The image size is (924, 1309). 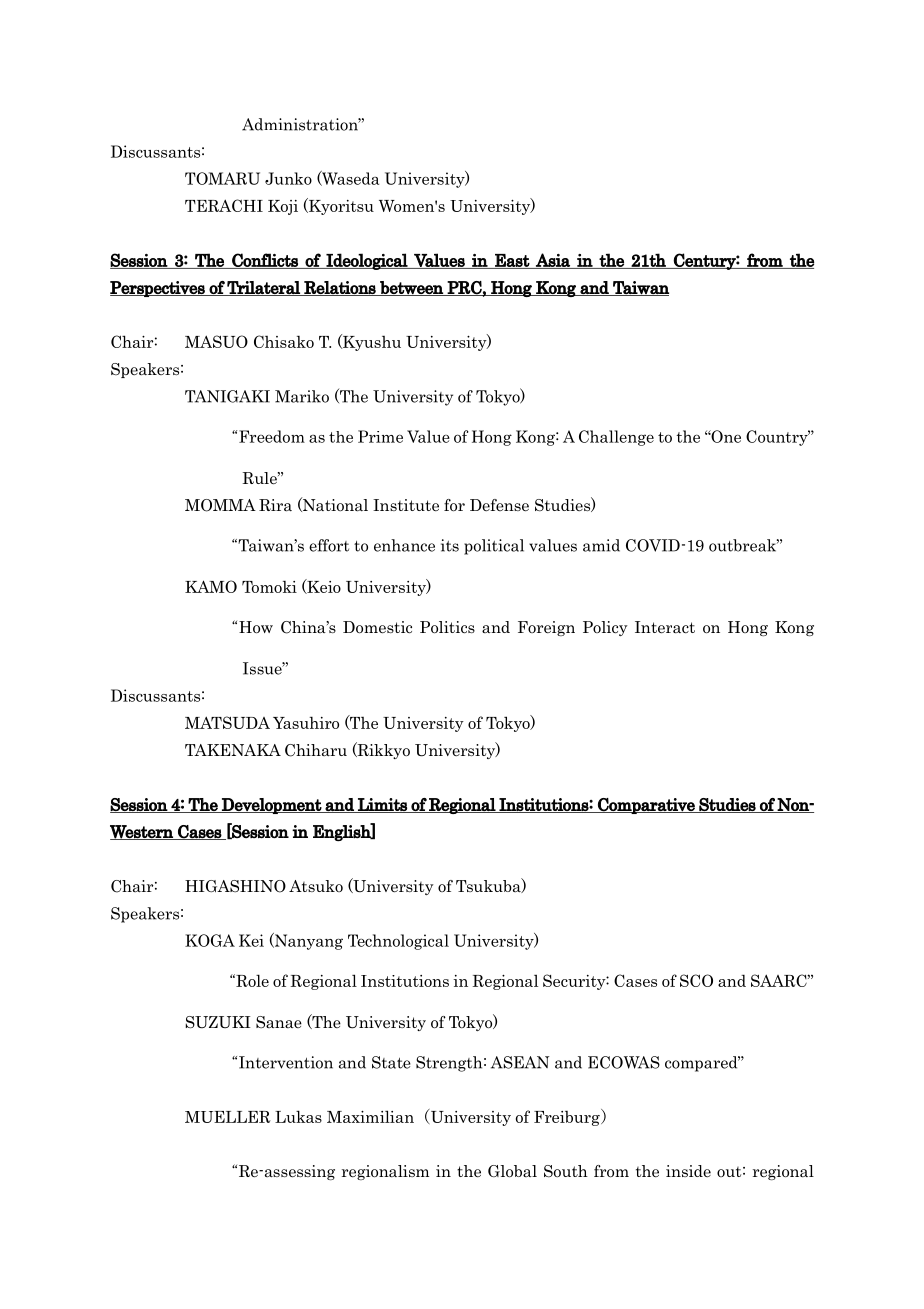 I want to click on Koji, so click(x=283, y=207).
